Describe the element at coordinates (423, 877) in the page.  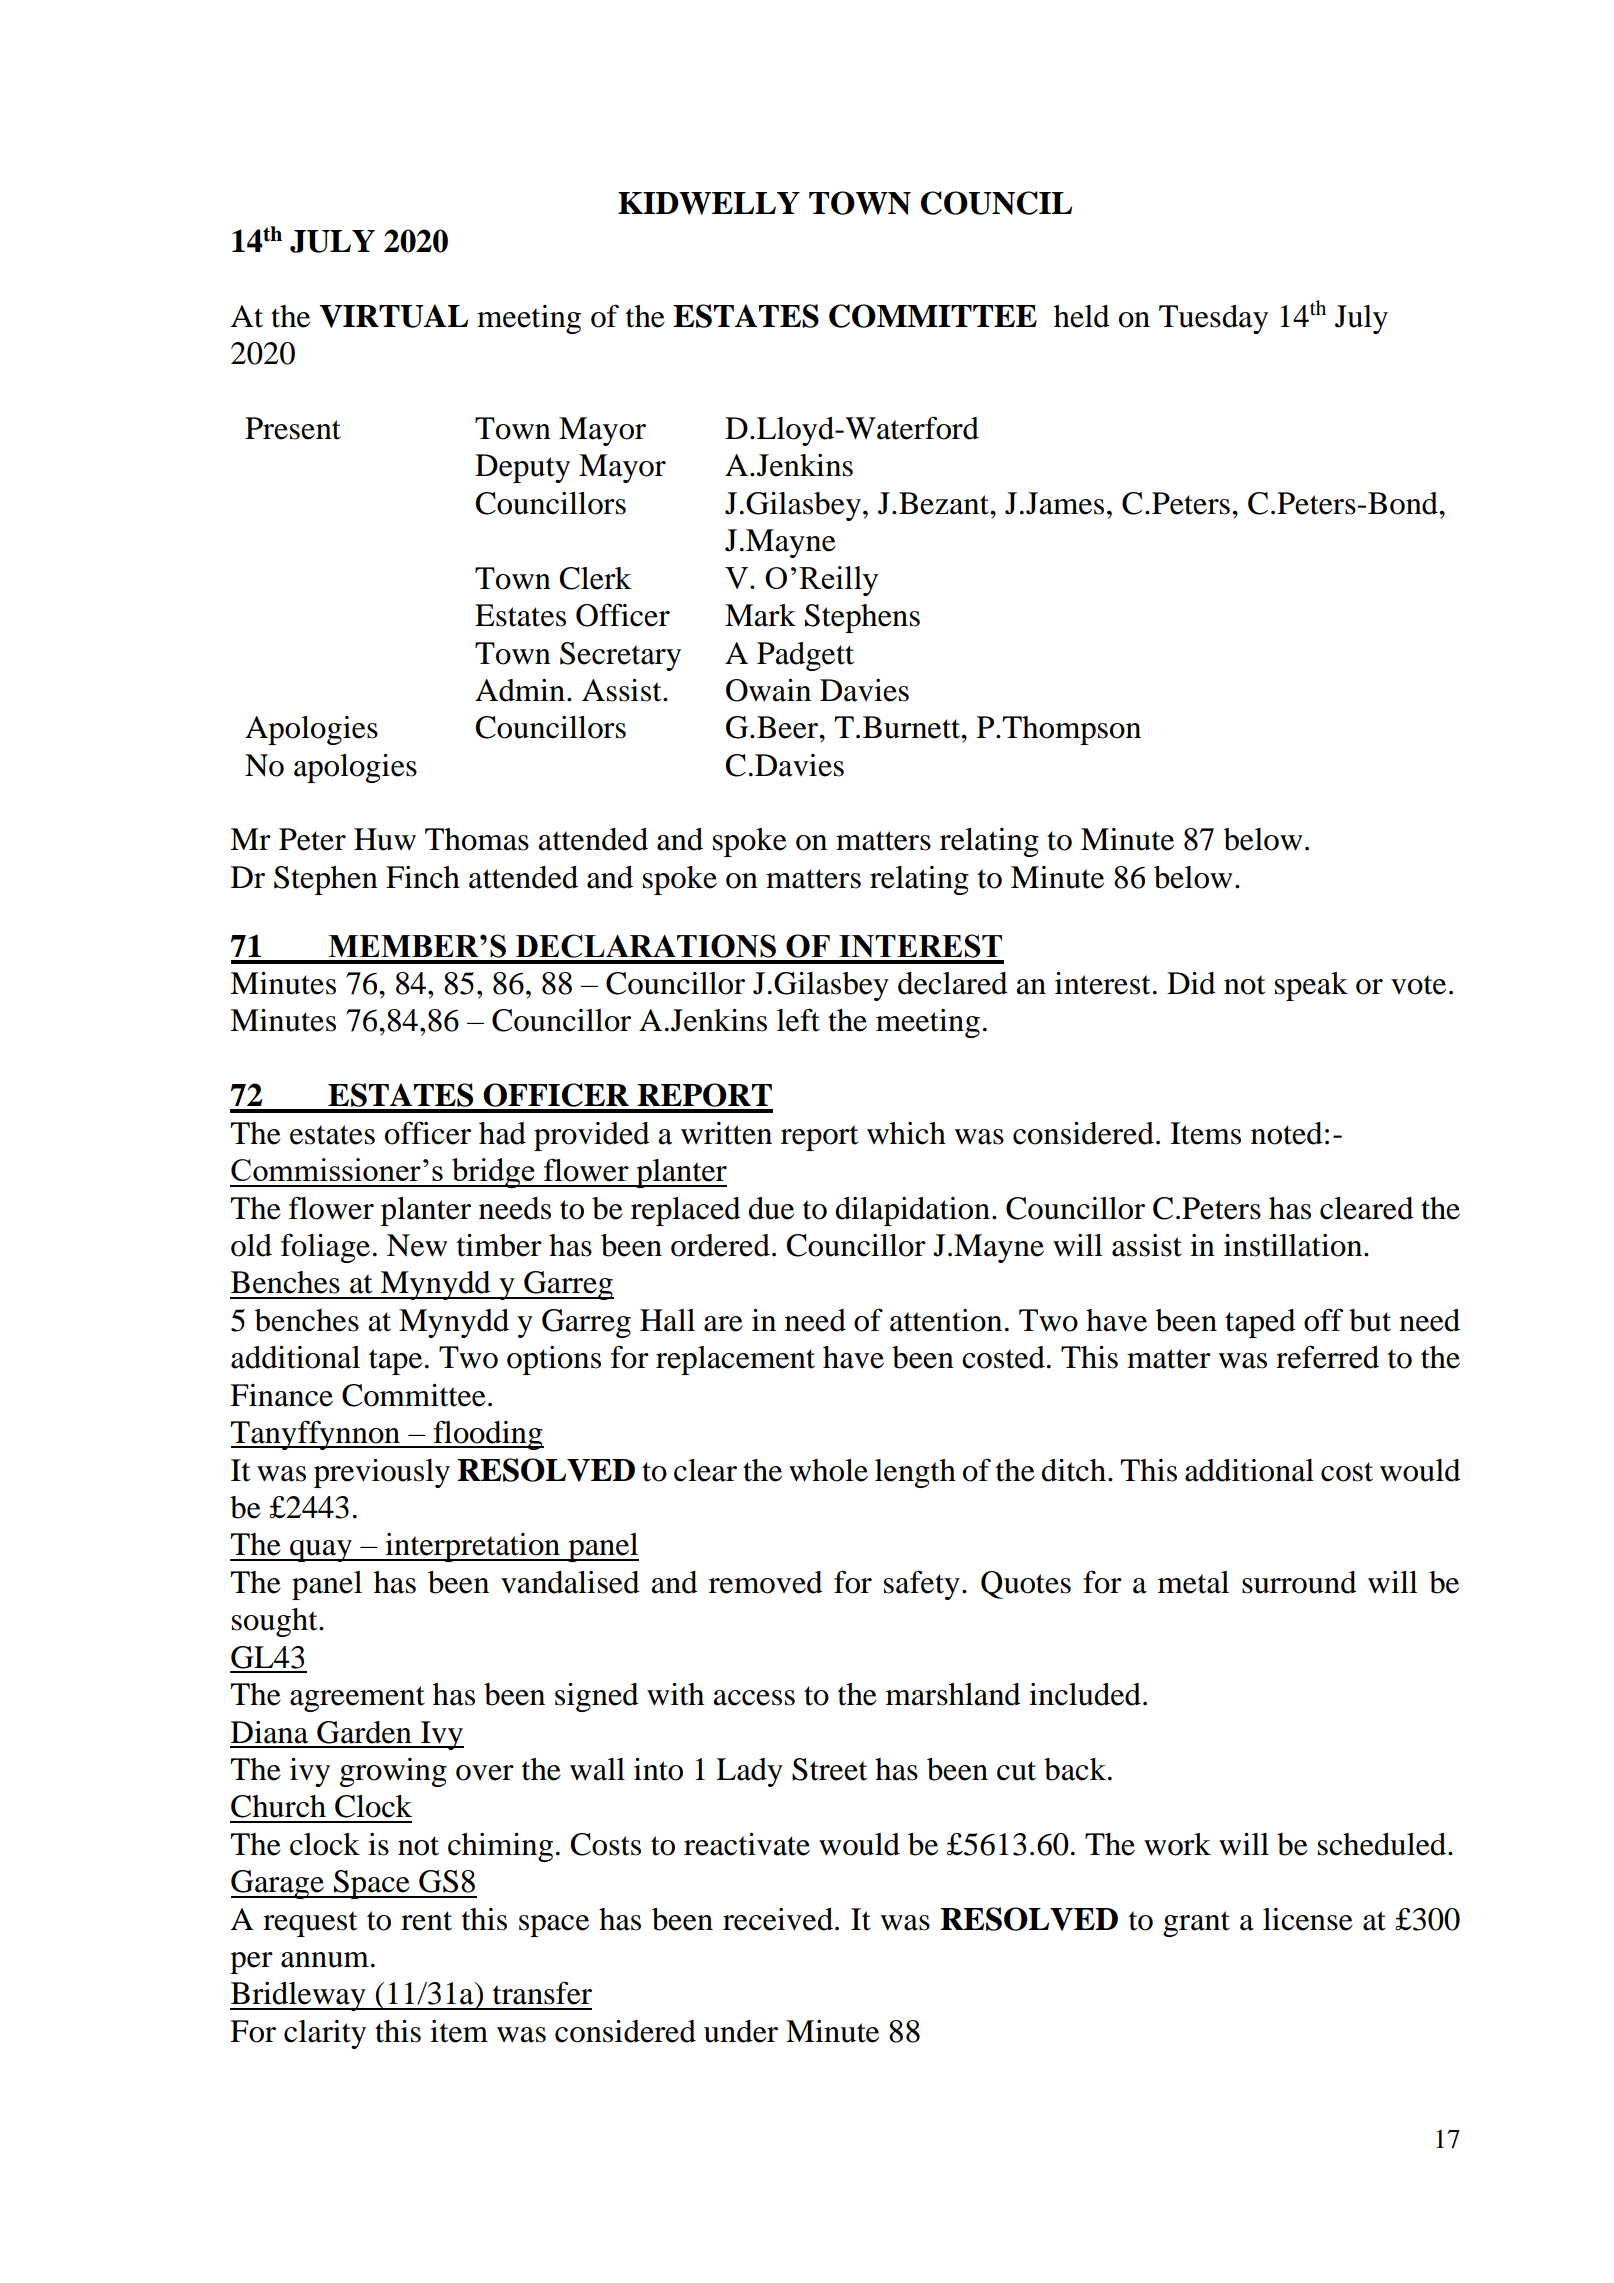
I see `Finch` at that location.
